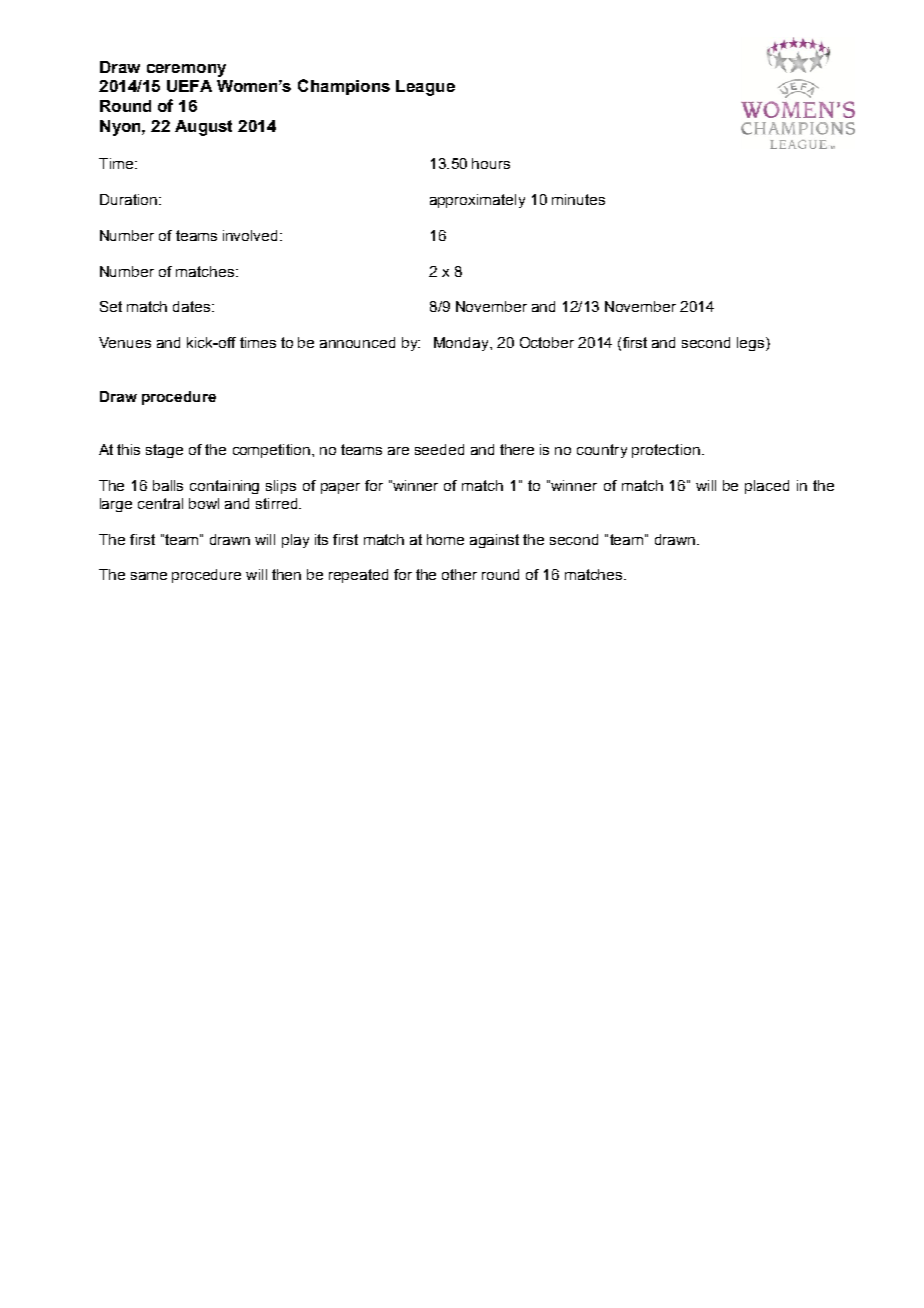 The image size is (924, 1308). Describe the element at coordinates (425, 88) in the screenshot. I see `League` at that location.
